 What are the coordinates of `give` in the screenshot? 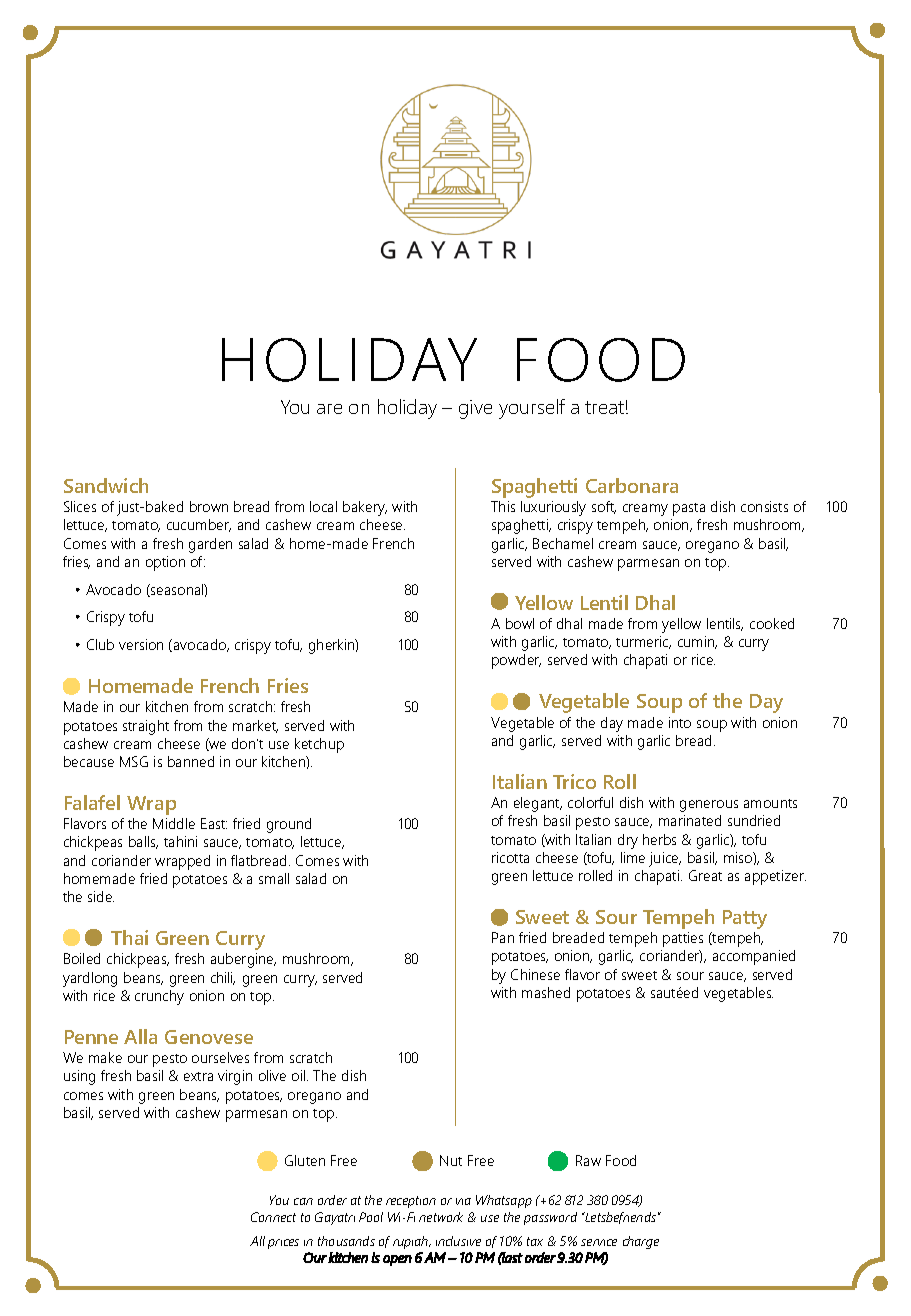 It's located at (475, 409).
